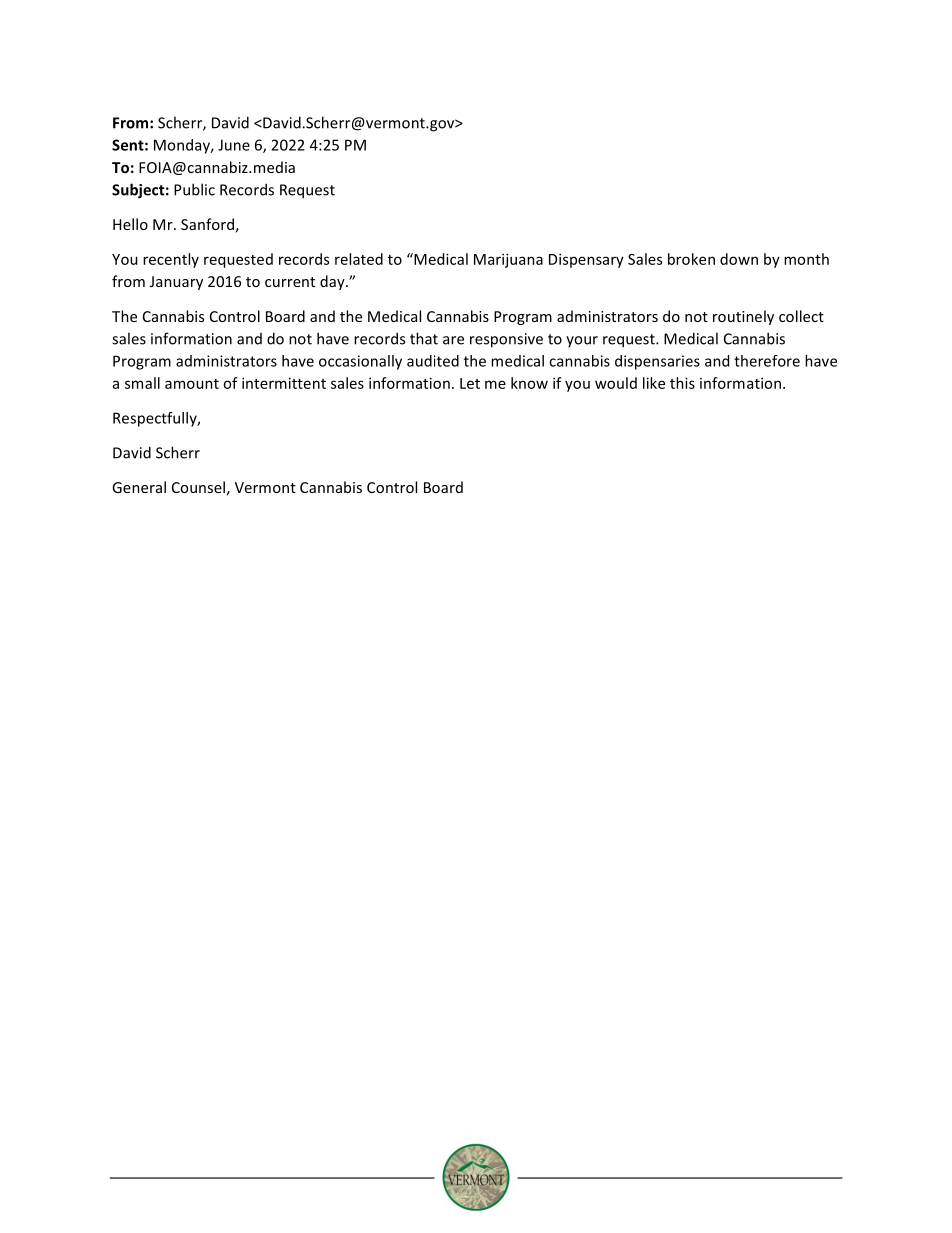 The image size is (952, 1233). Describe the element at coordinates (139, 487) in the document. I see `General` at that location.
